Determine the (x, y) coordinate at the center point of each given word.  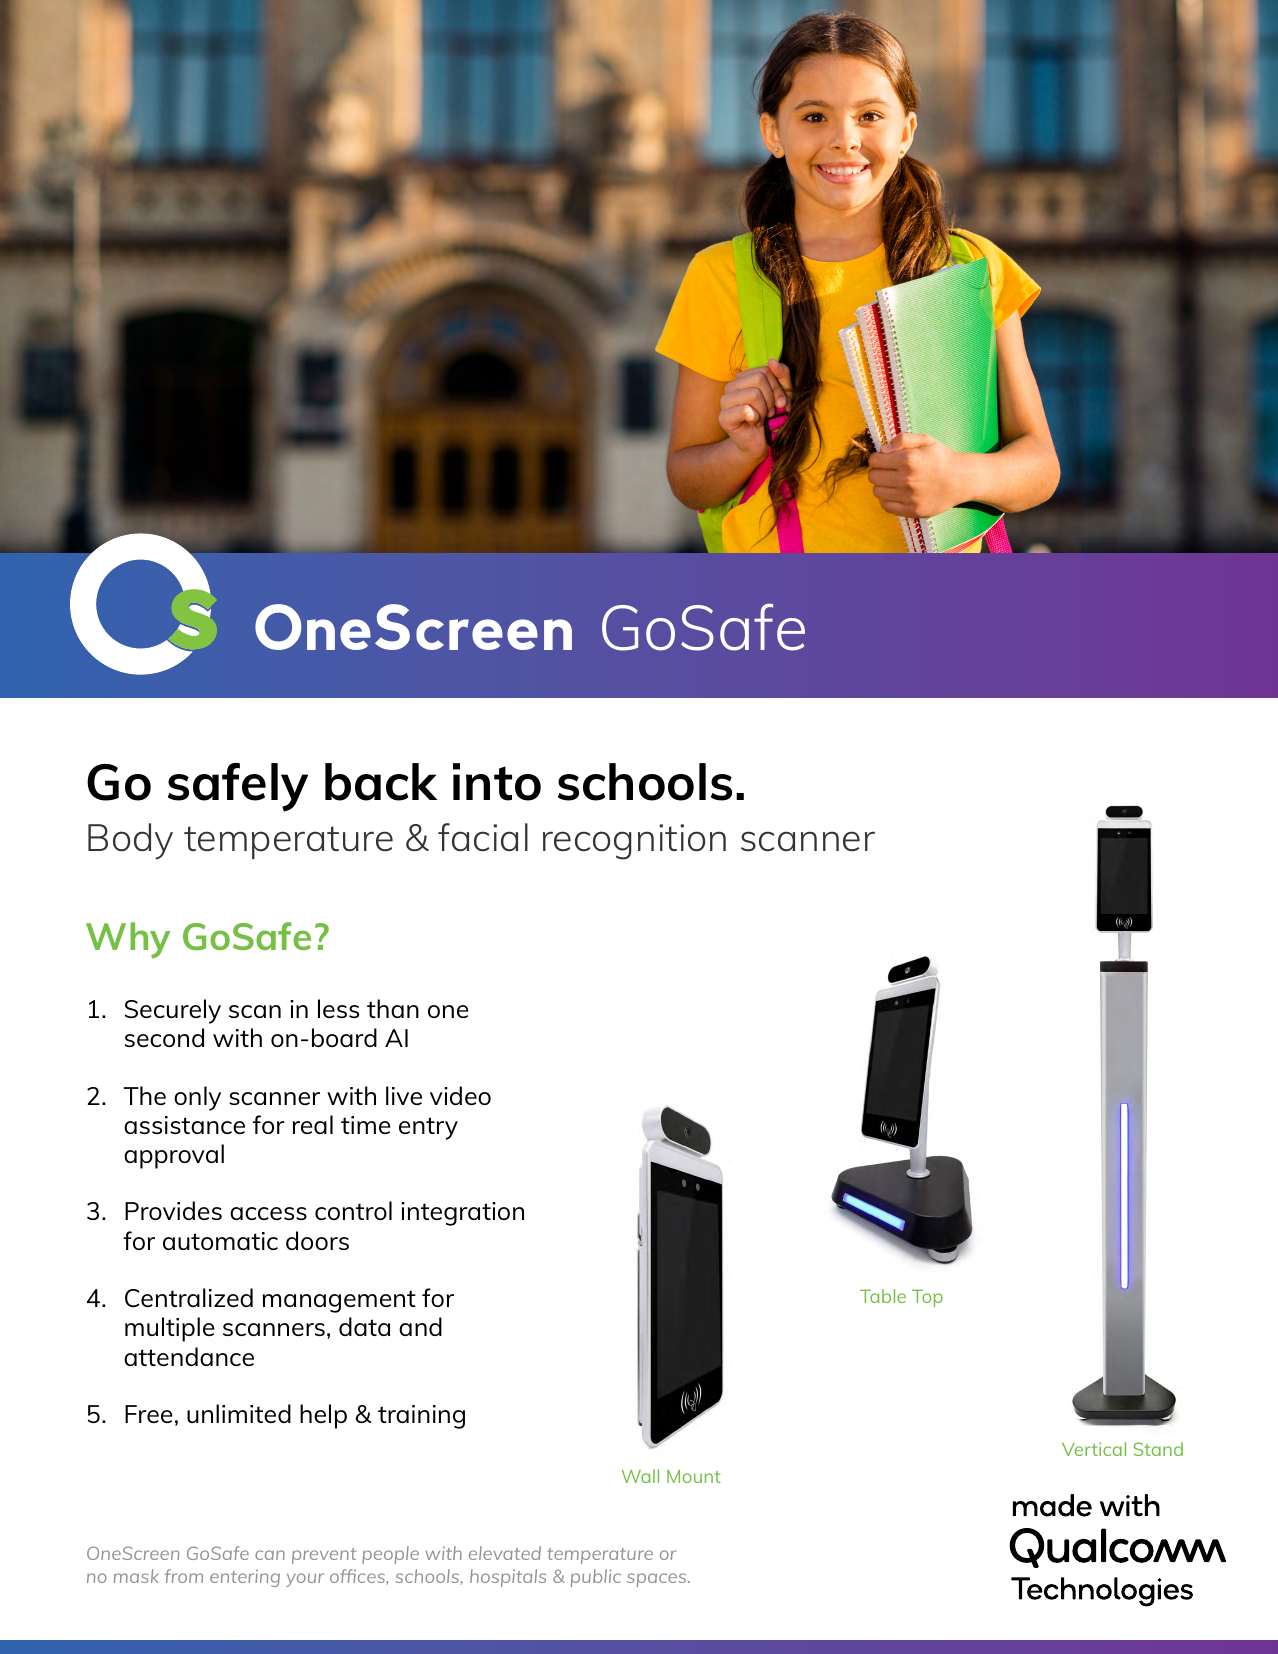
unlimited (239, 1413)
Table (883, 1296)
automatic (220, 1241)
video (460, 1095)
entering (245, 1578)
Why (128, 940)
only (197, 1098)
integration (462, 1214)
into (497, 782)
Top (927, 1298)
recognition (634, 842)
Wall (640, 1476)
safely (238, 787)
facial (483, 837)
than (393, 1008)
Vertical (1094, 1449)
